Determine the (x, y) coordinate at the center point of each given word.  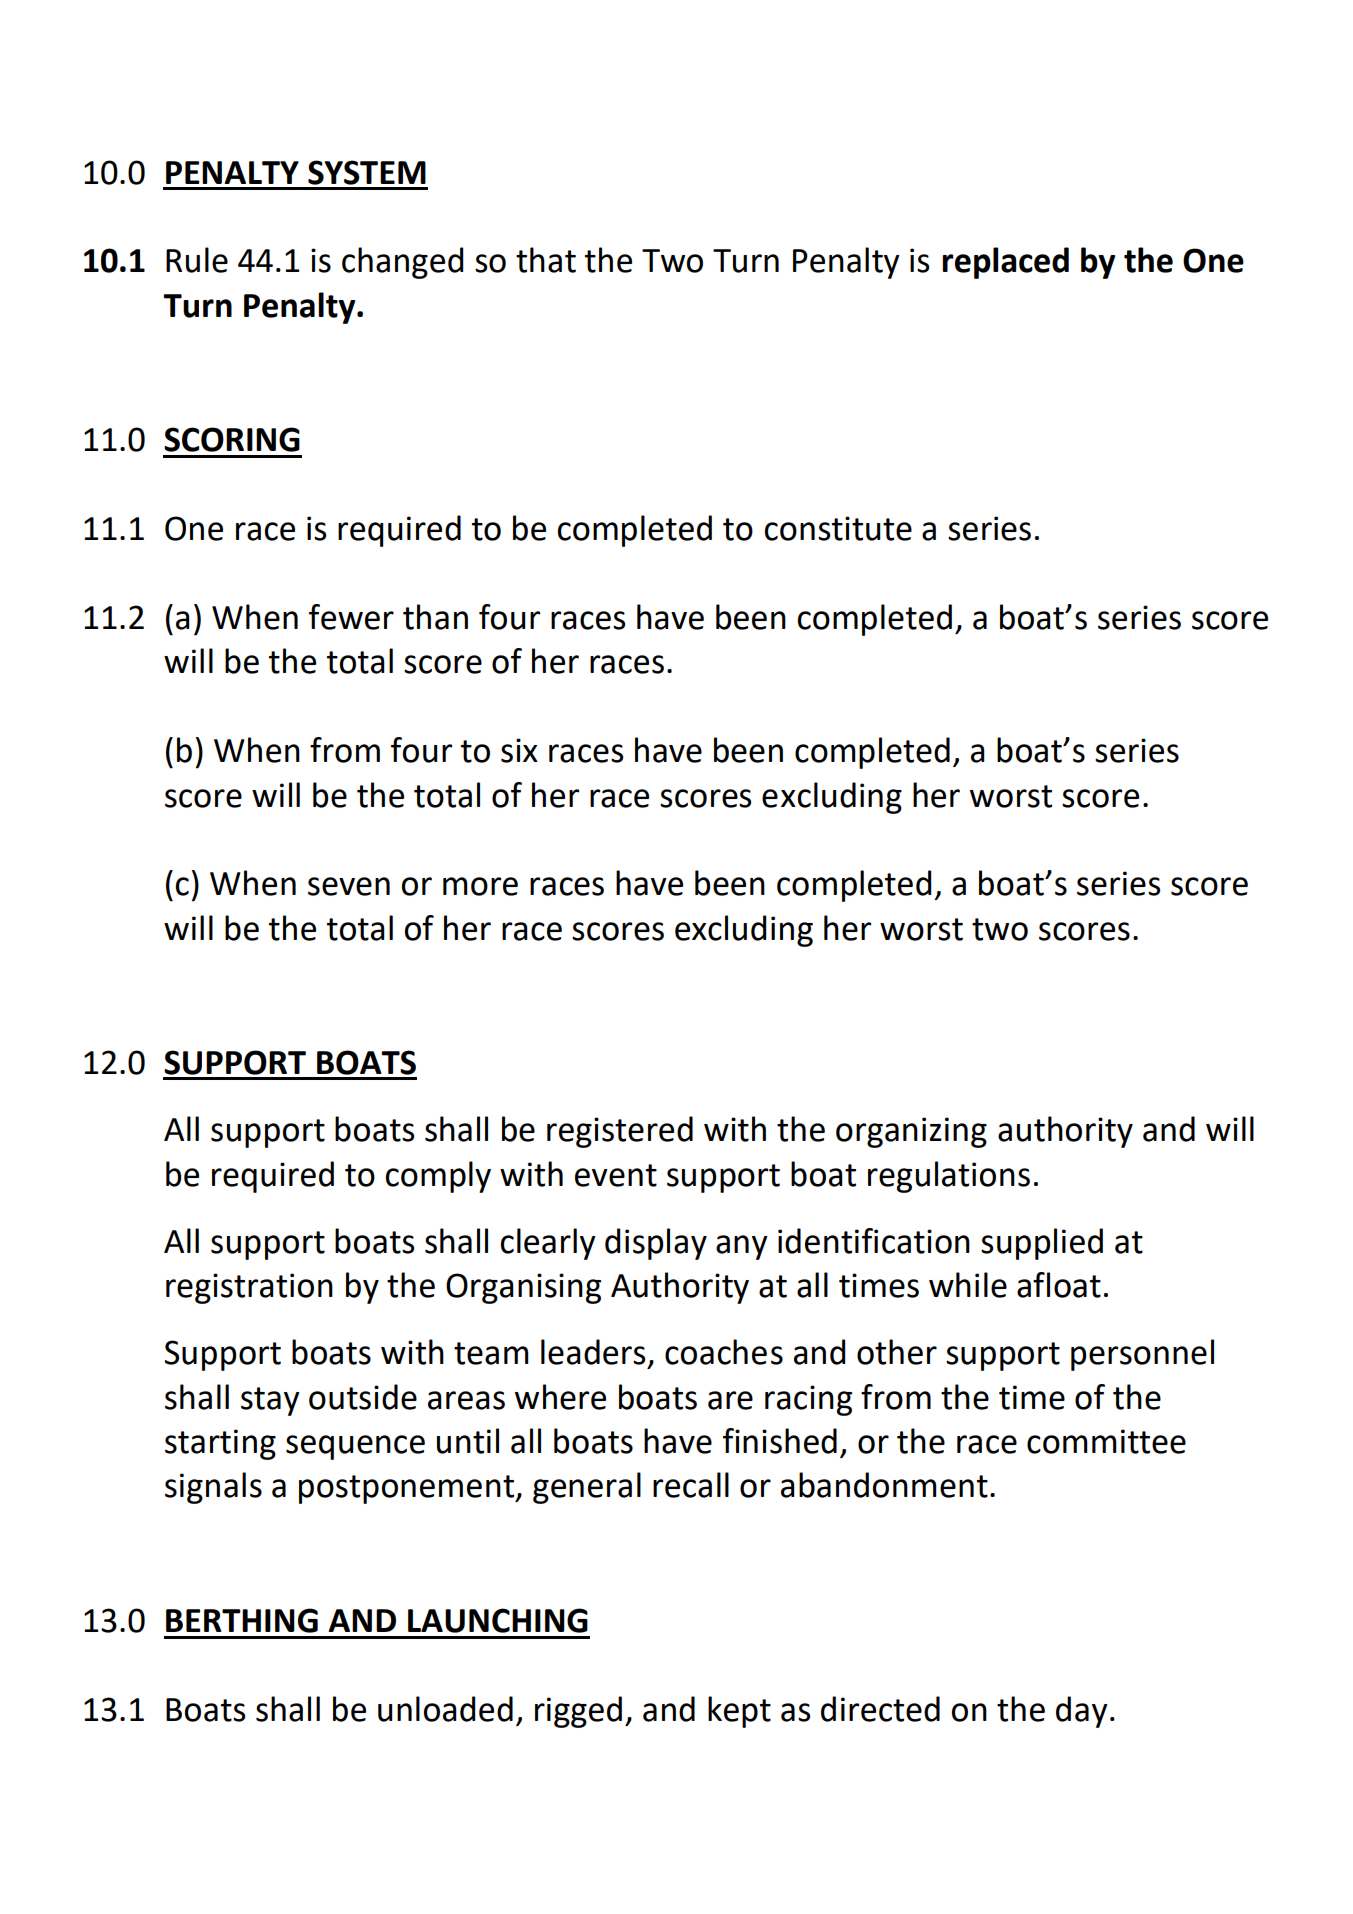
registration (249, 1288)
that (546, 260)
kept (739, 1712)
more (480, 886)
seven (349, 886)
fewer (351, 617)
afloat (1059, 1285)
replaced (1005, 263)
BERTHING (242, 1620)
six (519, 750)
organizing (911, 1132)
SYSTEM (367, 172)
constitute (838, 528)
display (656, 1244)
